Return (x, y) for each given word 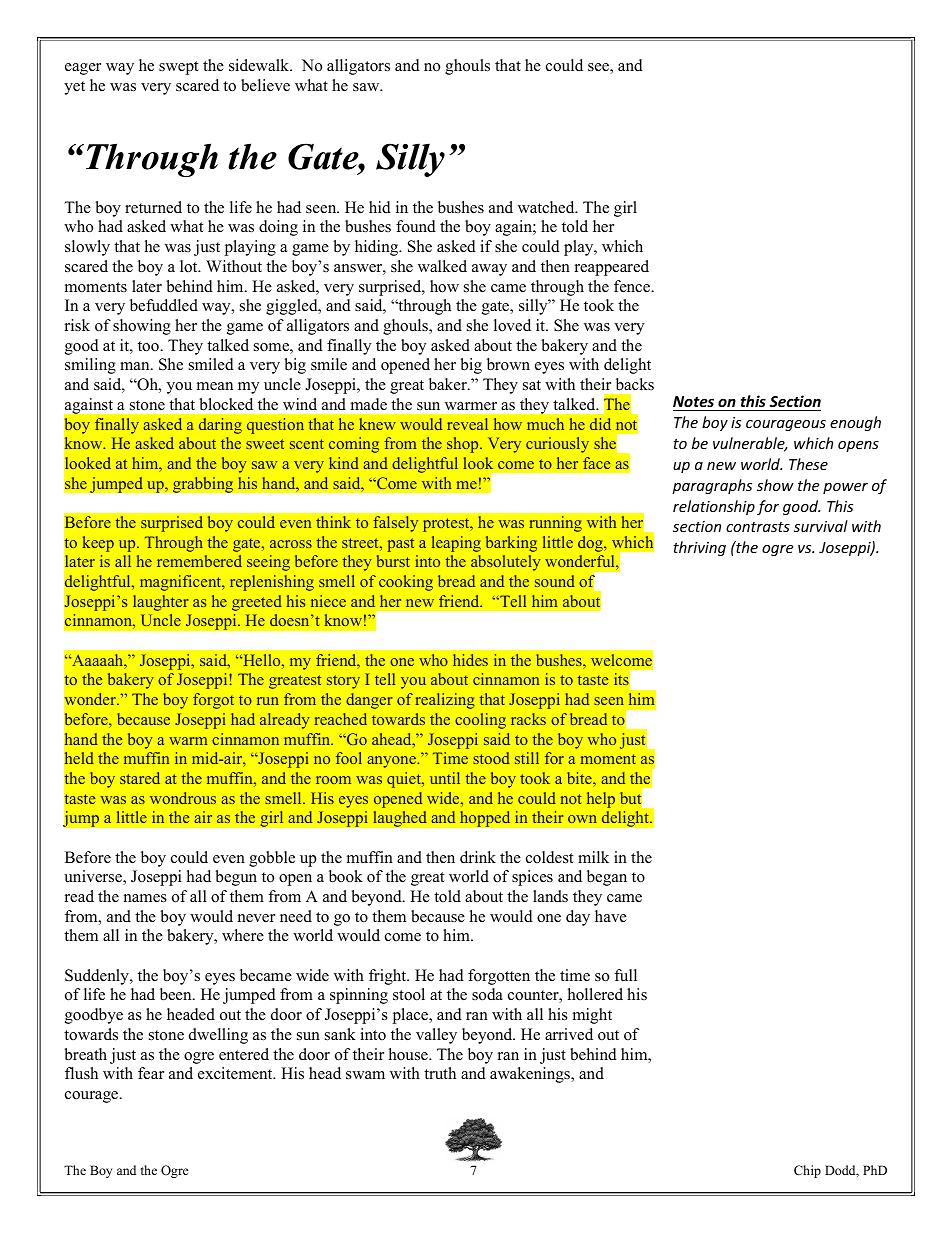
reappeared (612, 268)
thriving (699, 548)
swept (179, 68)
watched (547, 207)
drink (478, 857)
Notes (693, 401)
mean (215, 386)
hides (470, 660)
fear (151, 1073)
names (145, 898)
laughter (161, 603)
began (607, 878)
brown (508, 364)
